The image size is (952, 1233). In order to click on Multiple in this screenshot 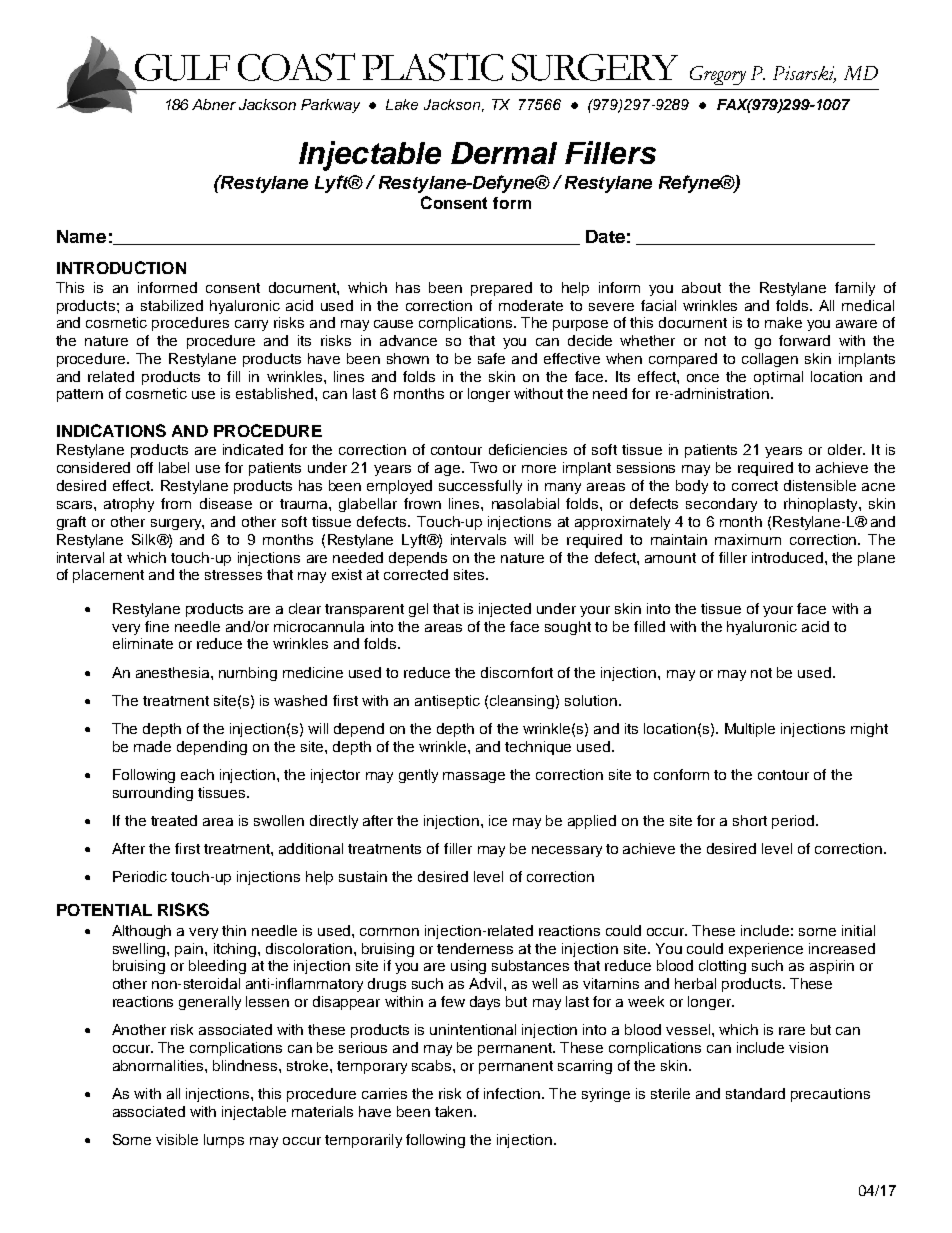, I will do `click(750, 730)`.
